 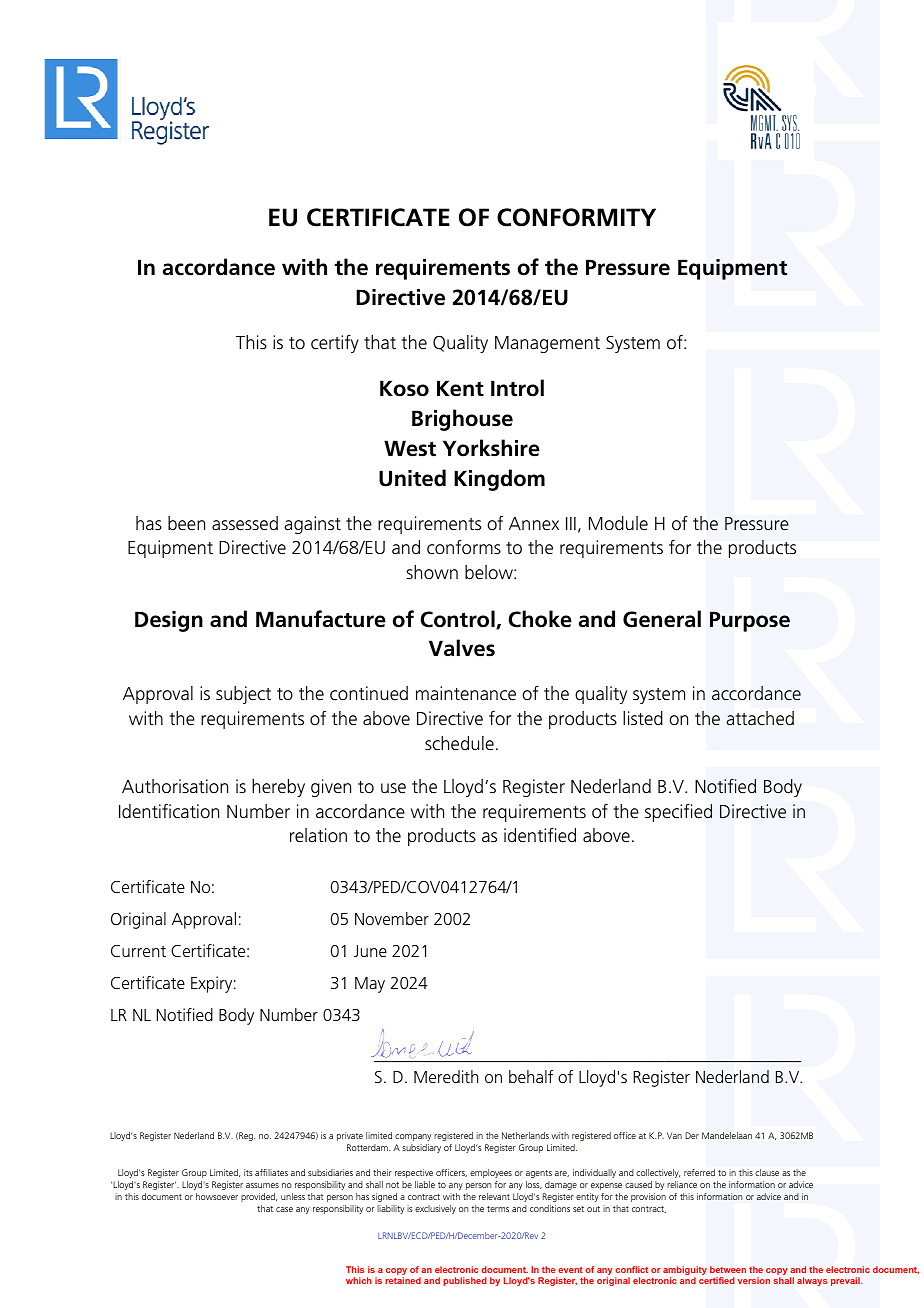 What do you see at coordinates (534, 524) in the screenshot?
I see `Annex` at bounding box center [534, 524].
